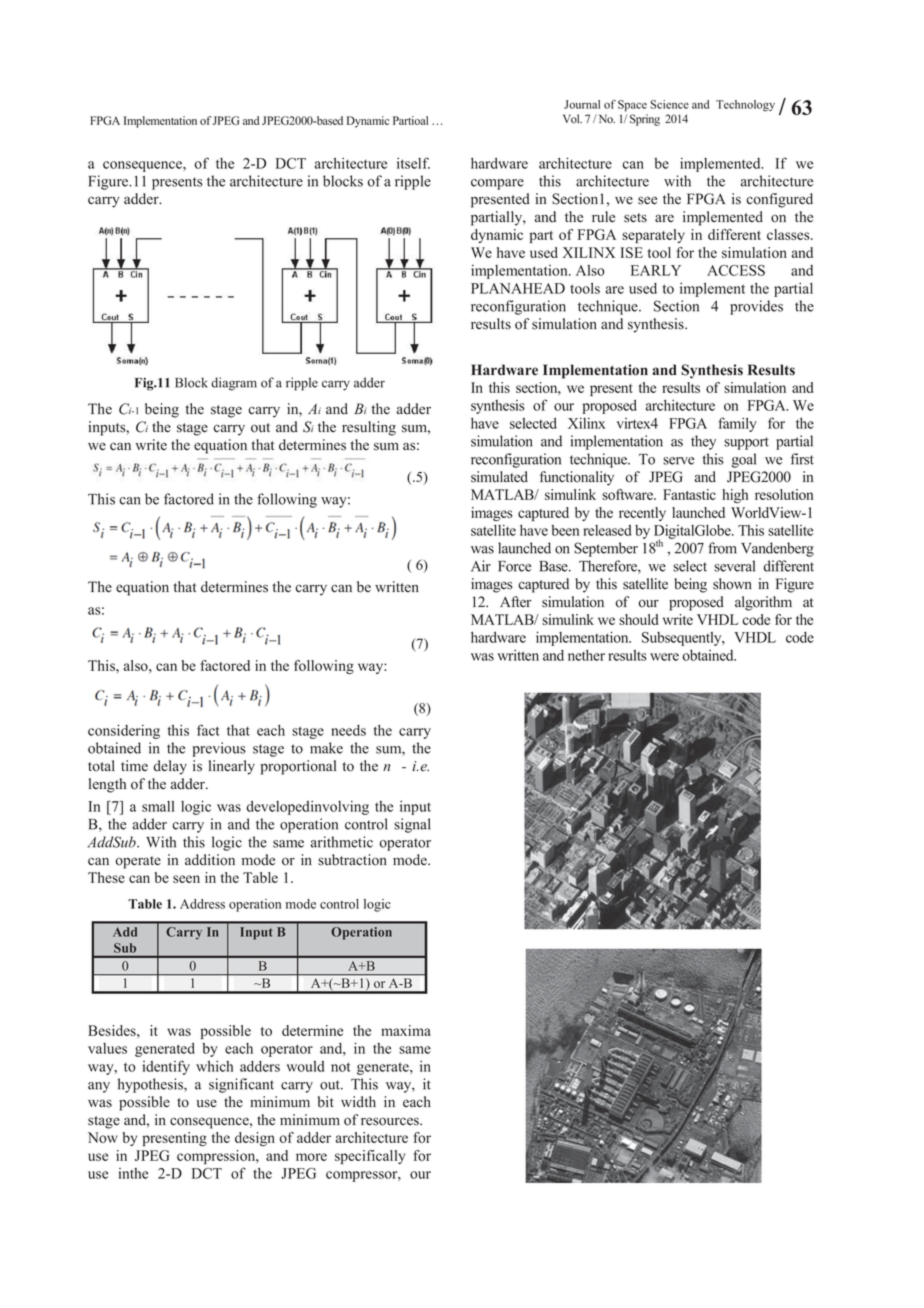 This screenshot has width=924, height=1308. What do you see at coordinates (186, 879) in the screenshot?
I see `seen` at bounding box center [186, 879].
